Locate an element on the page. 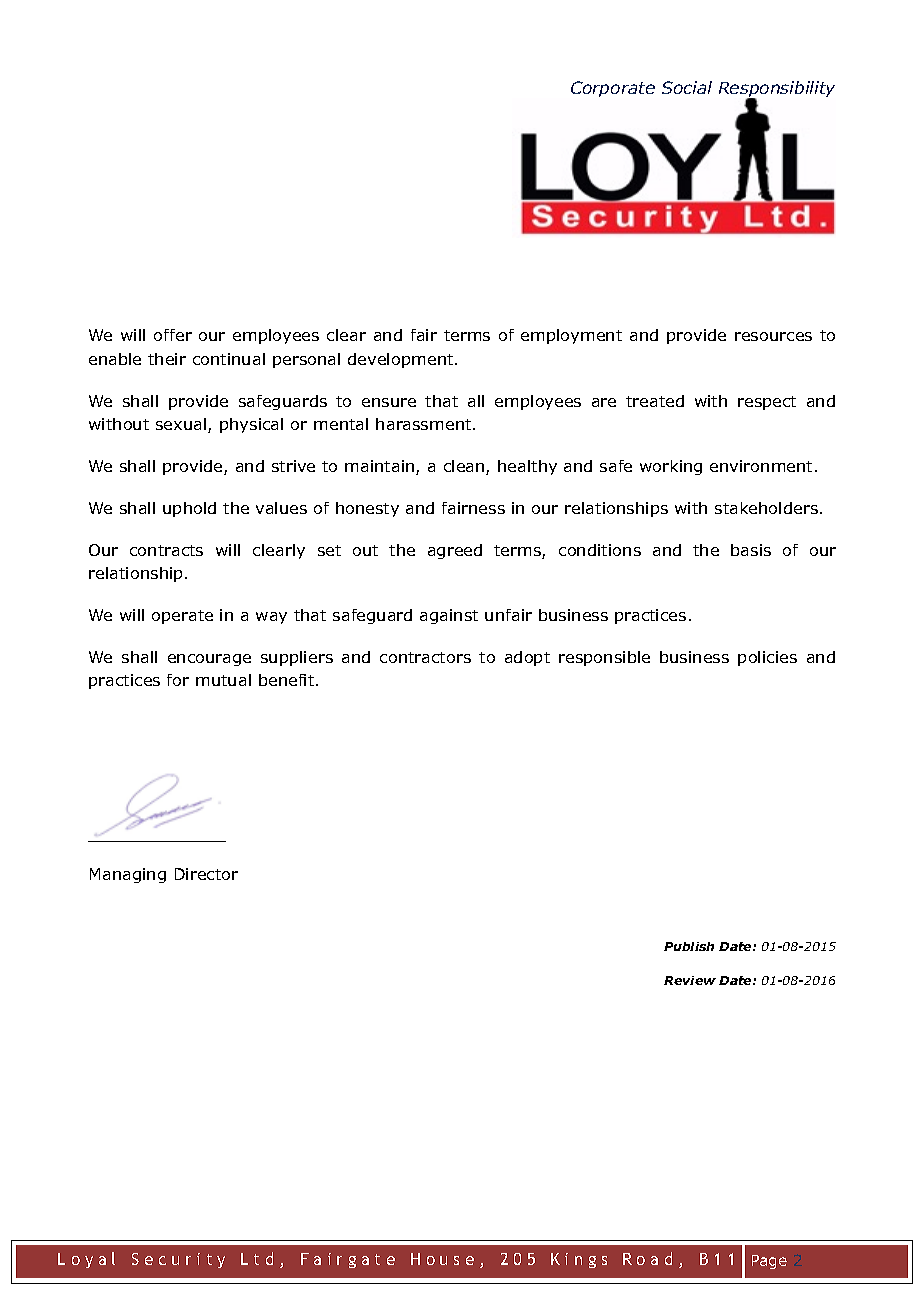 Image resolution: width=924 pixels, height=1308 pixels. Publish is located at coordinates (689, 946).
